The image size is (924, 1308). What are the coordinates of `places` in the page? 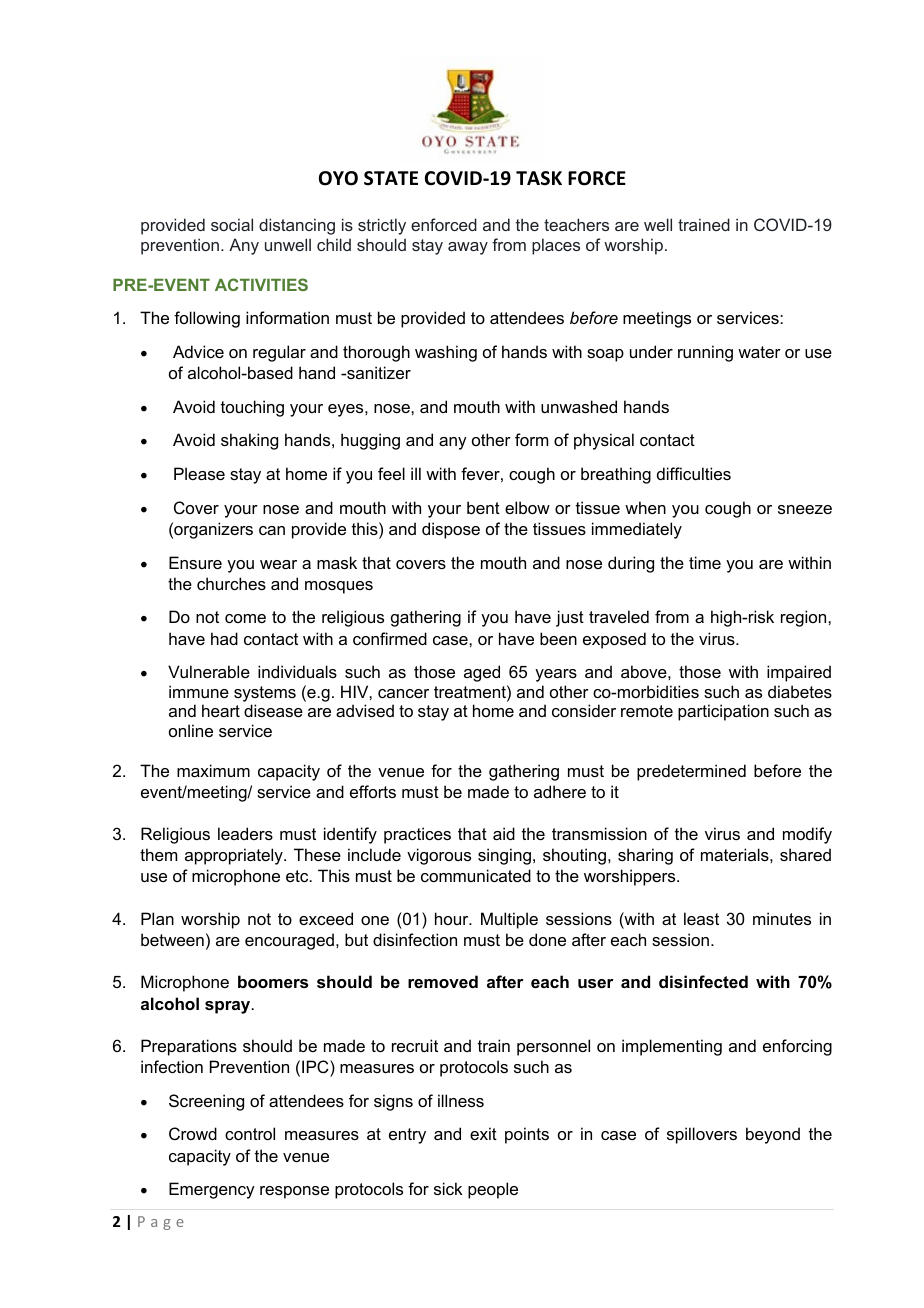 It's located at (556, 246).
